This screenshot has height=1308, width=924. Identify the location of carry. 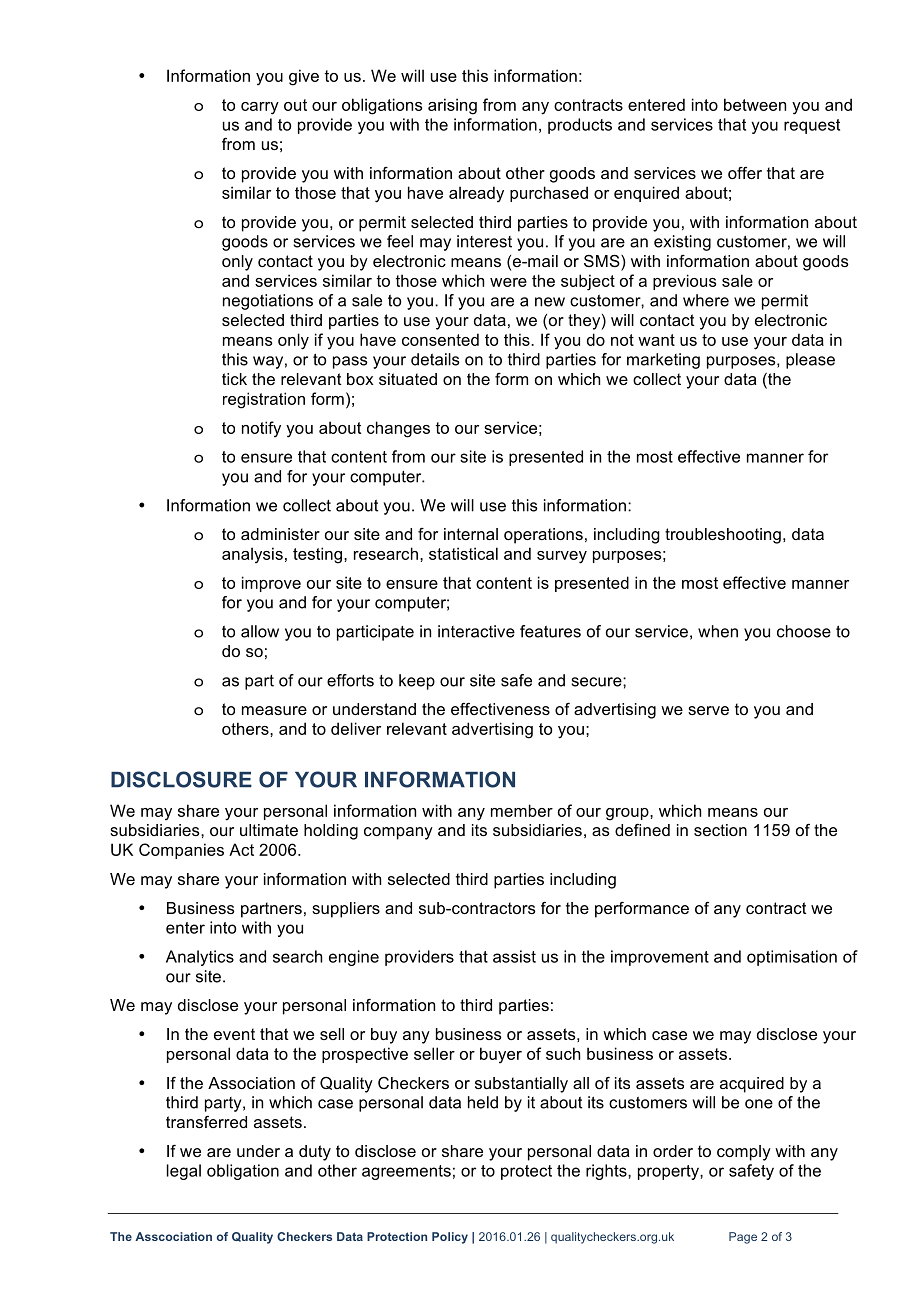
(260, 108).
